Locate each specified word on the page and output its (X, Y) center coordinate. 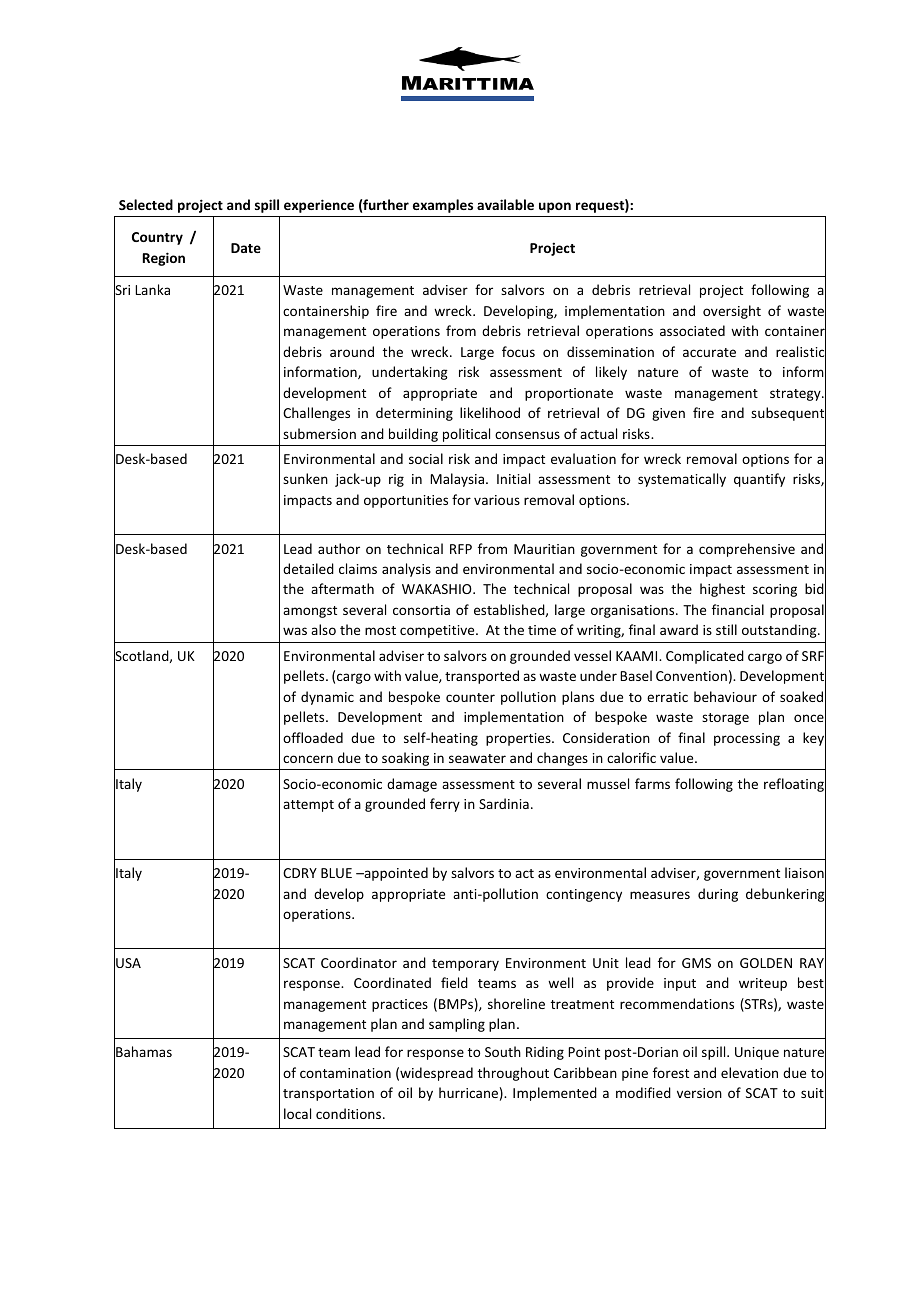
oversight (732, 312)
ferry (445, 805)
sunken (305, 478)
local (297, 1113)
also (323, 629)
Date (246, 248)
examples (443, 206)
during (718, 895)
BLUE (336, 873)
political (466, 435)
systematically (682, 480)
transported (482, 677)
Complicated (705, 657)
